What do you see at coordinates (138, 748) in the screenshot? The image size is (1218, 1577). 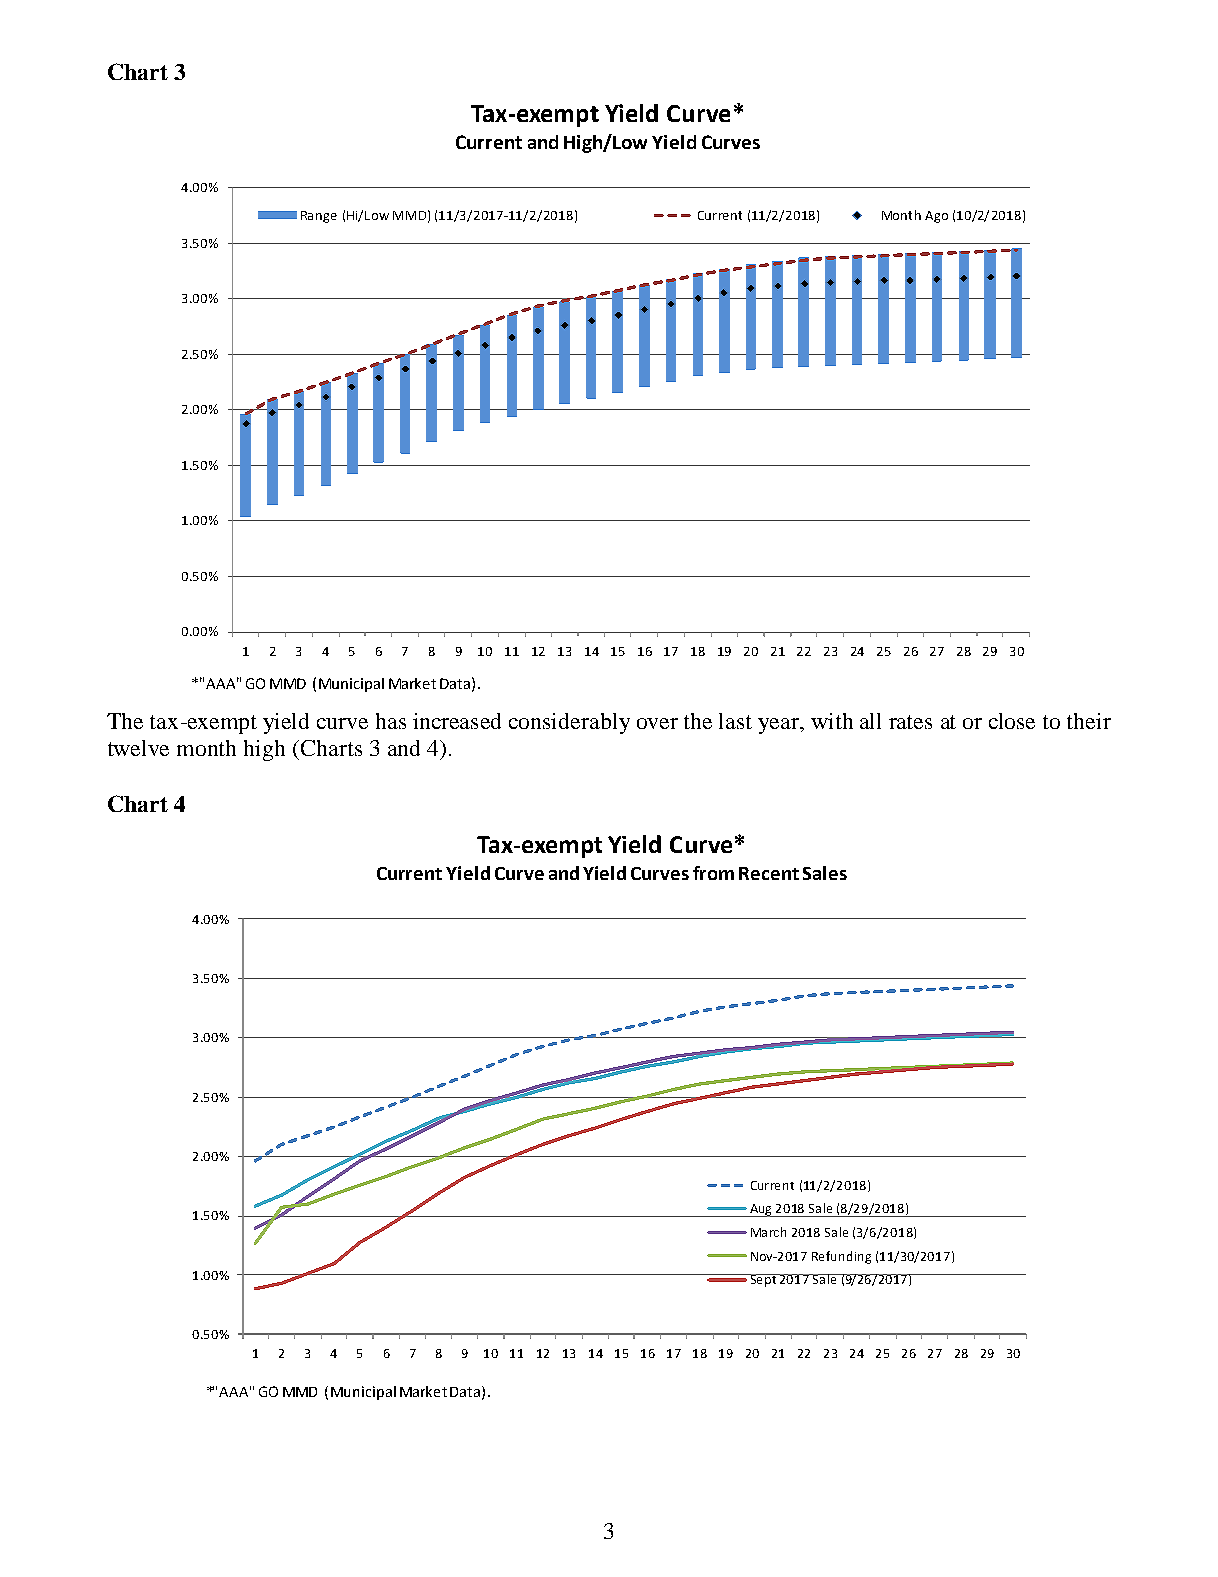 I see `twelve` at bounding box center [138, 748].
